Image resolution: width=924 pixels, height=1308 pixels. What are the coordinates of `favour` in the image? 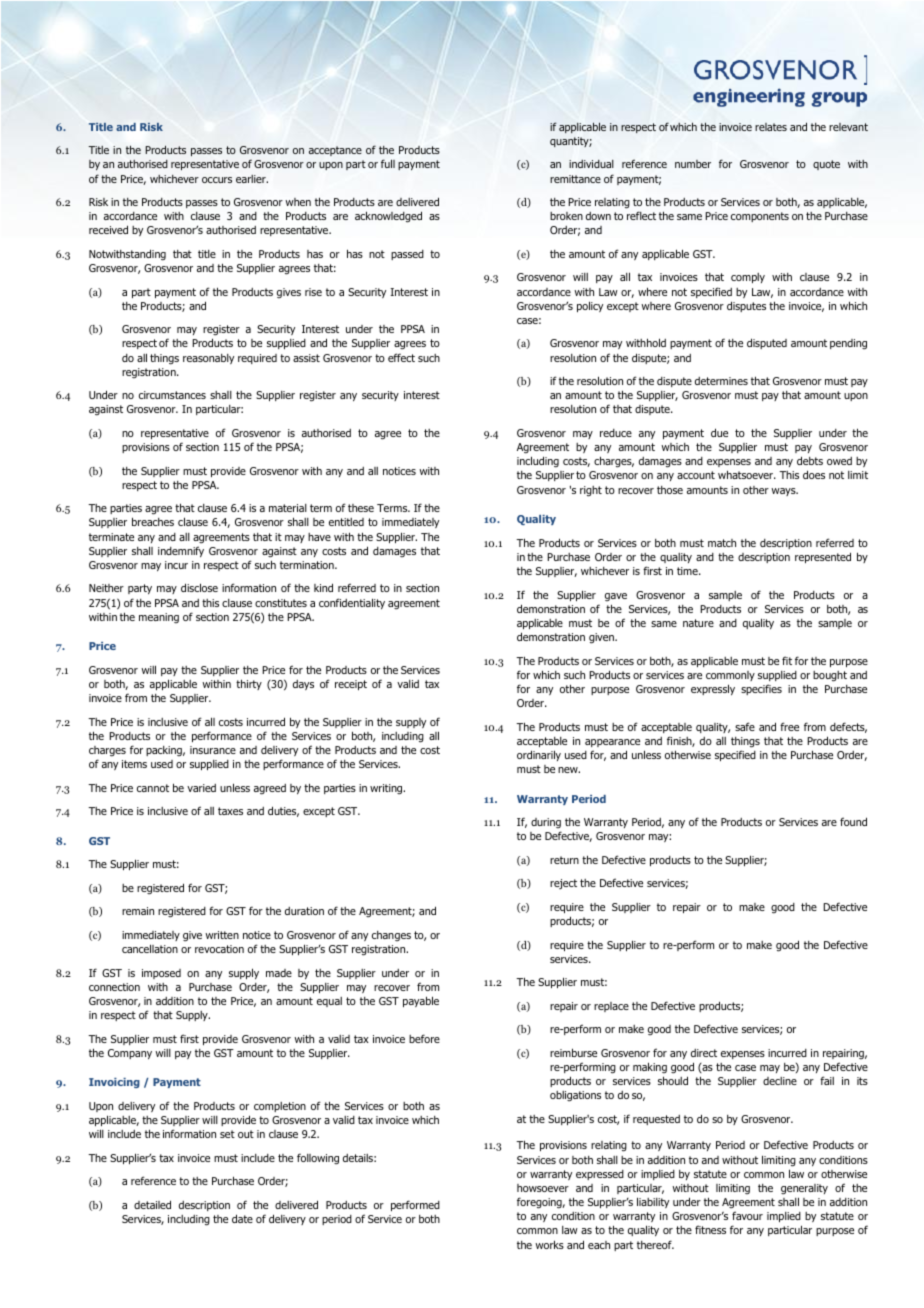 It's located at (747, 1215).
